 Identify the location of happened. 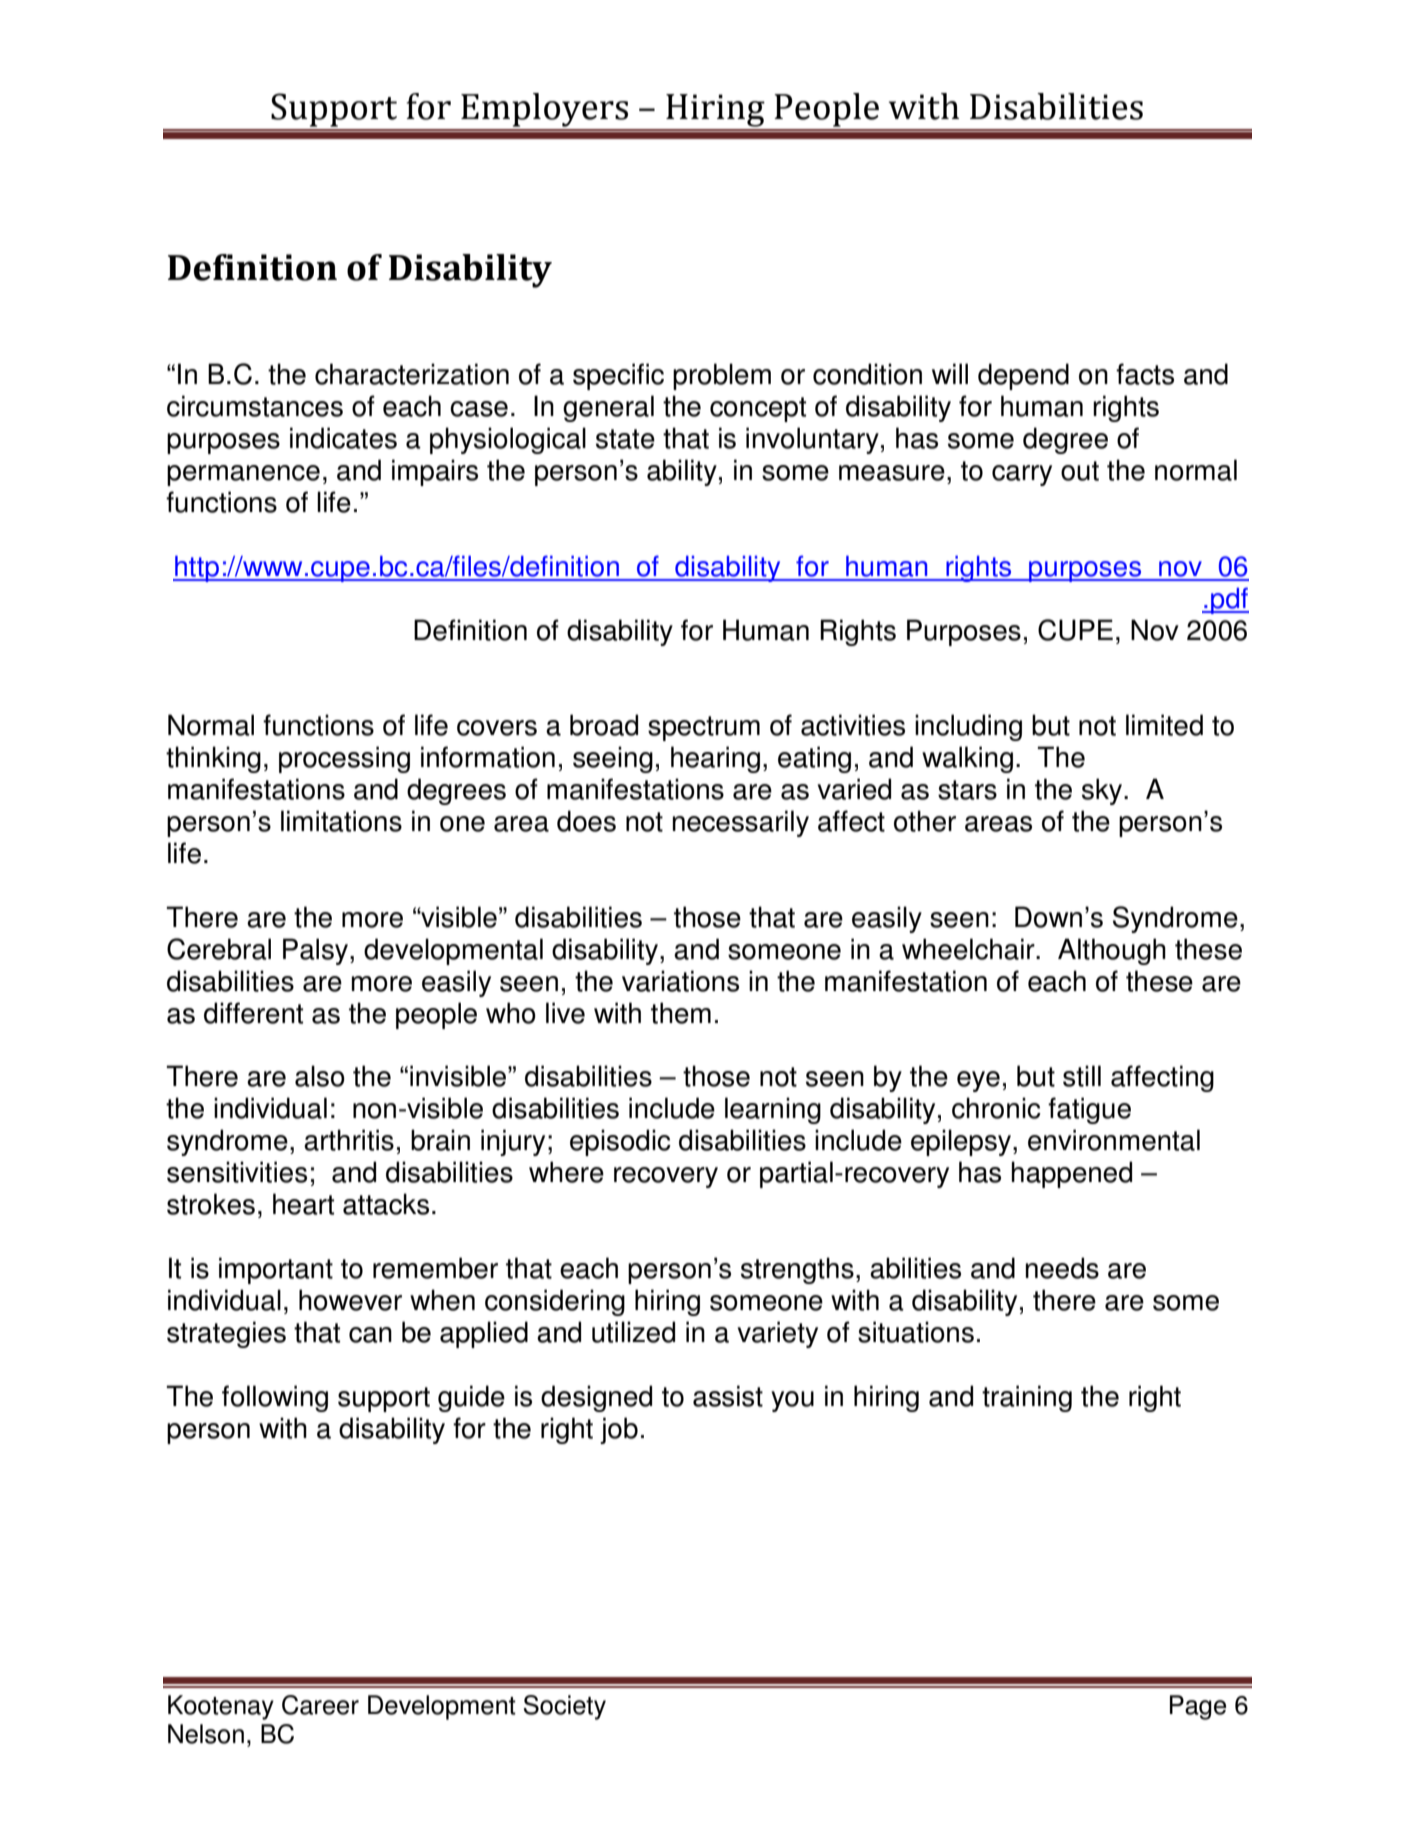
(1072, 1174).
